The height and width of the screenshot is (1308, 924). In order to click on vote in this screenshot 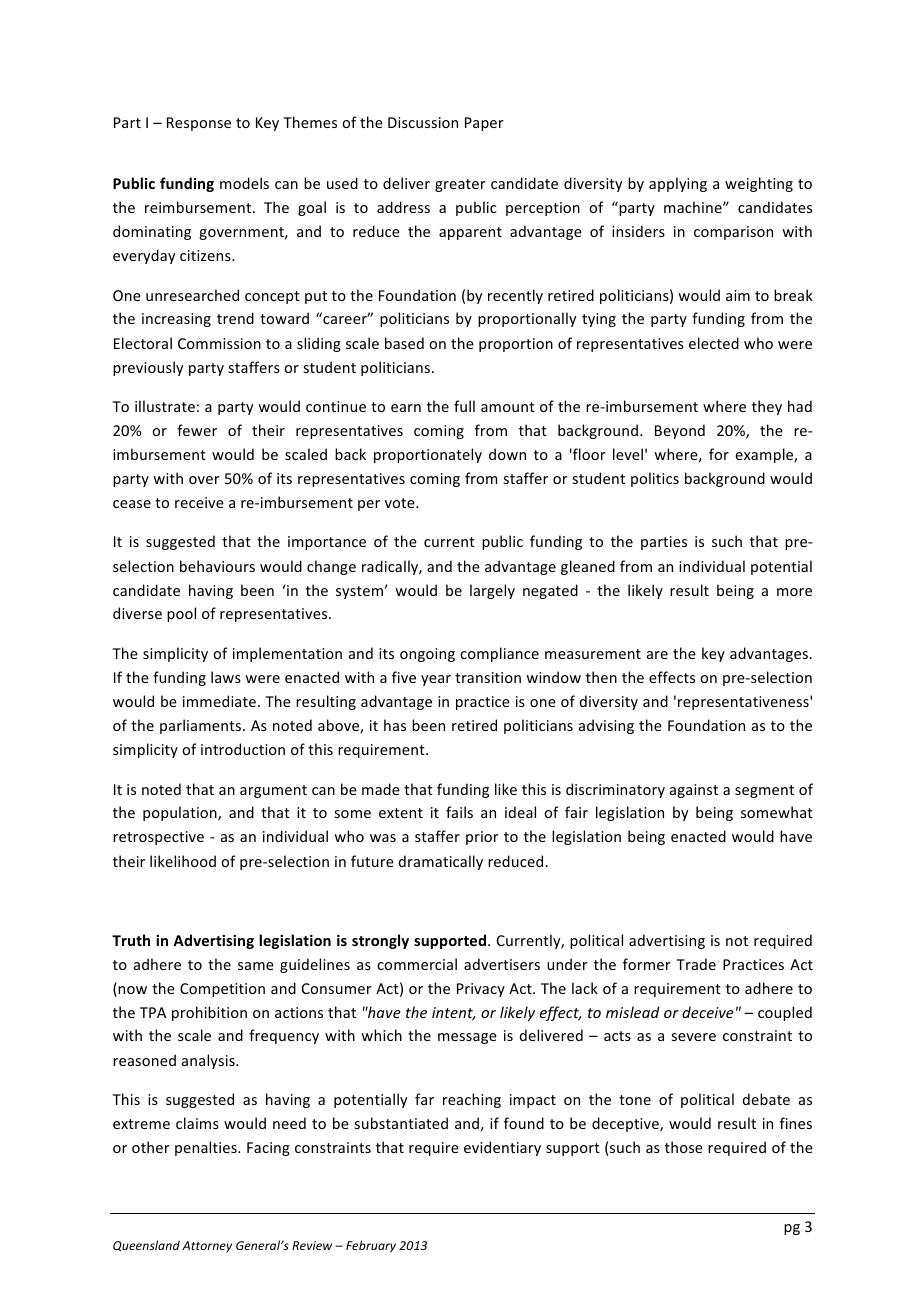, I will do `click(401, 503)`.
